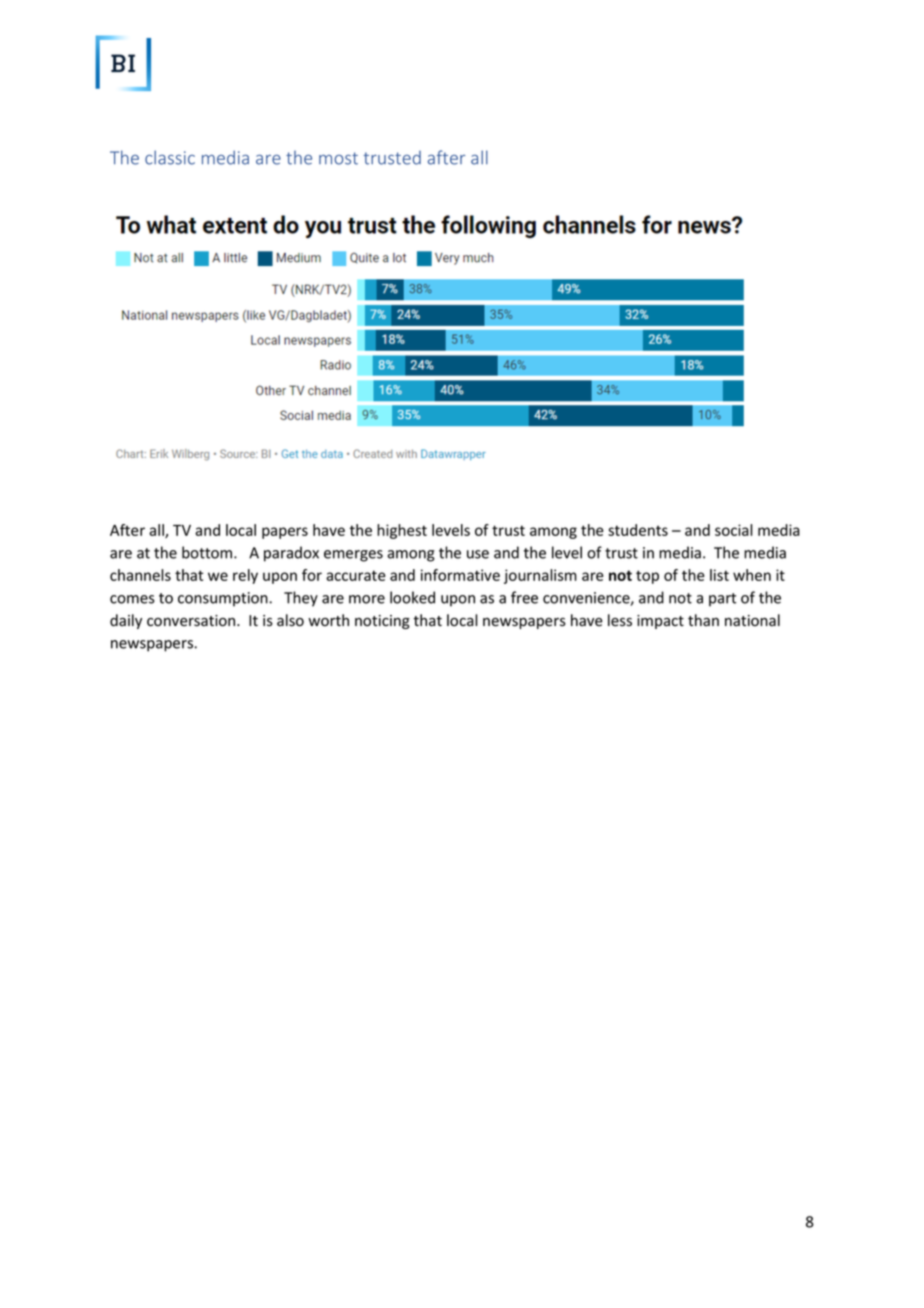 The height and width of the page is (1308, 924). What do you see at coordinates (402, 531) in the page?
I see `highest` at bounding box center [402, 531].
